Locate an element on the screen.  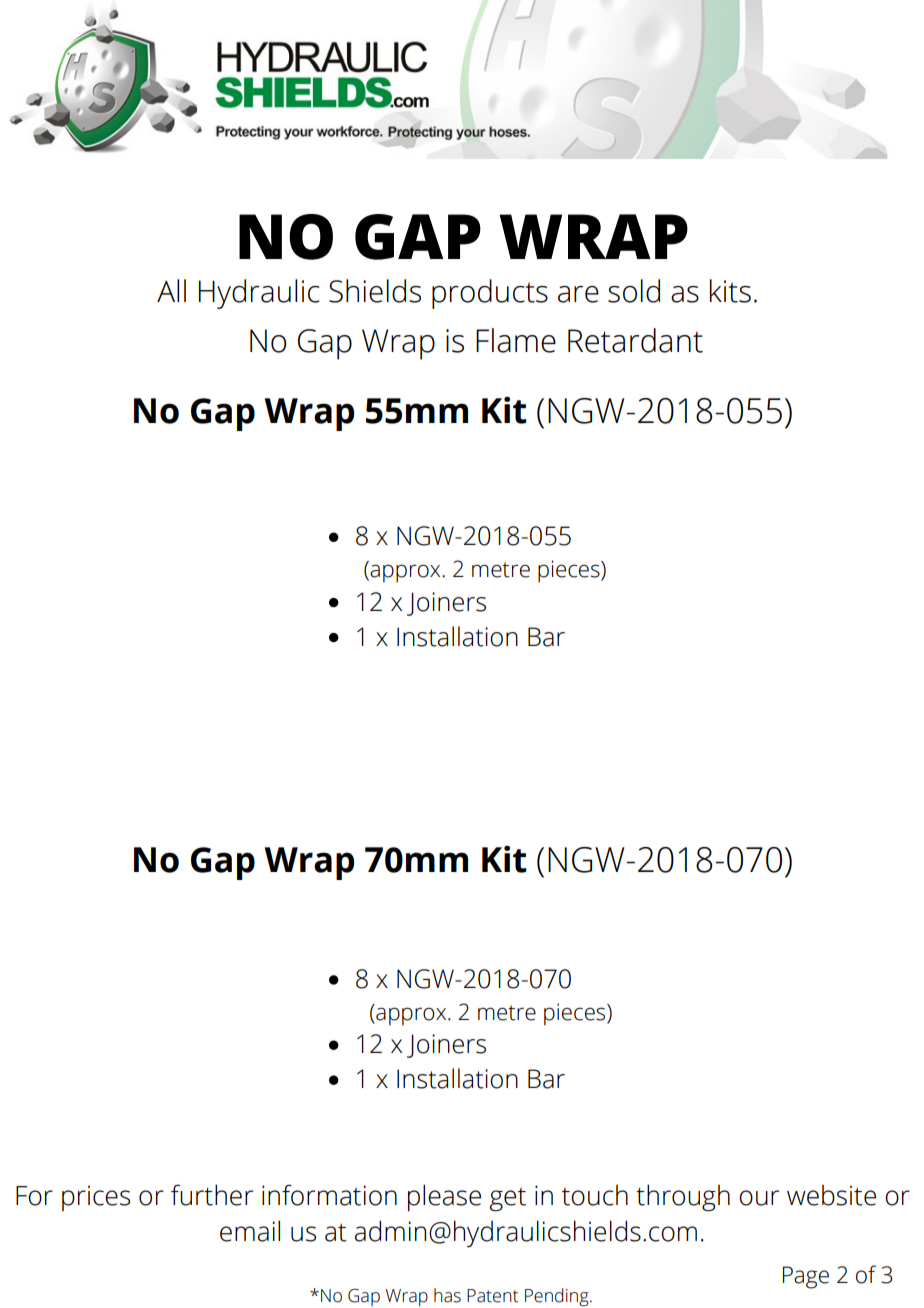
email is located at coordinates (250, 1231).
